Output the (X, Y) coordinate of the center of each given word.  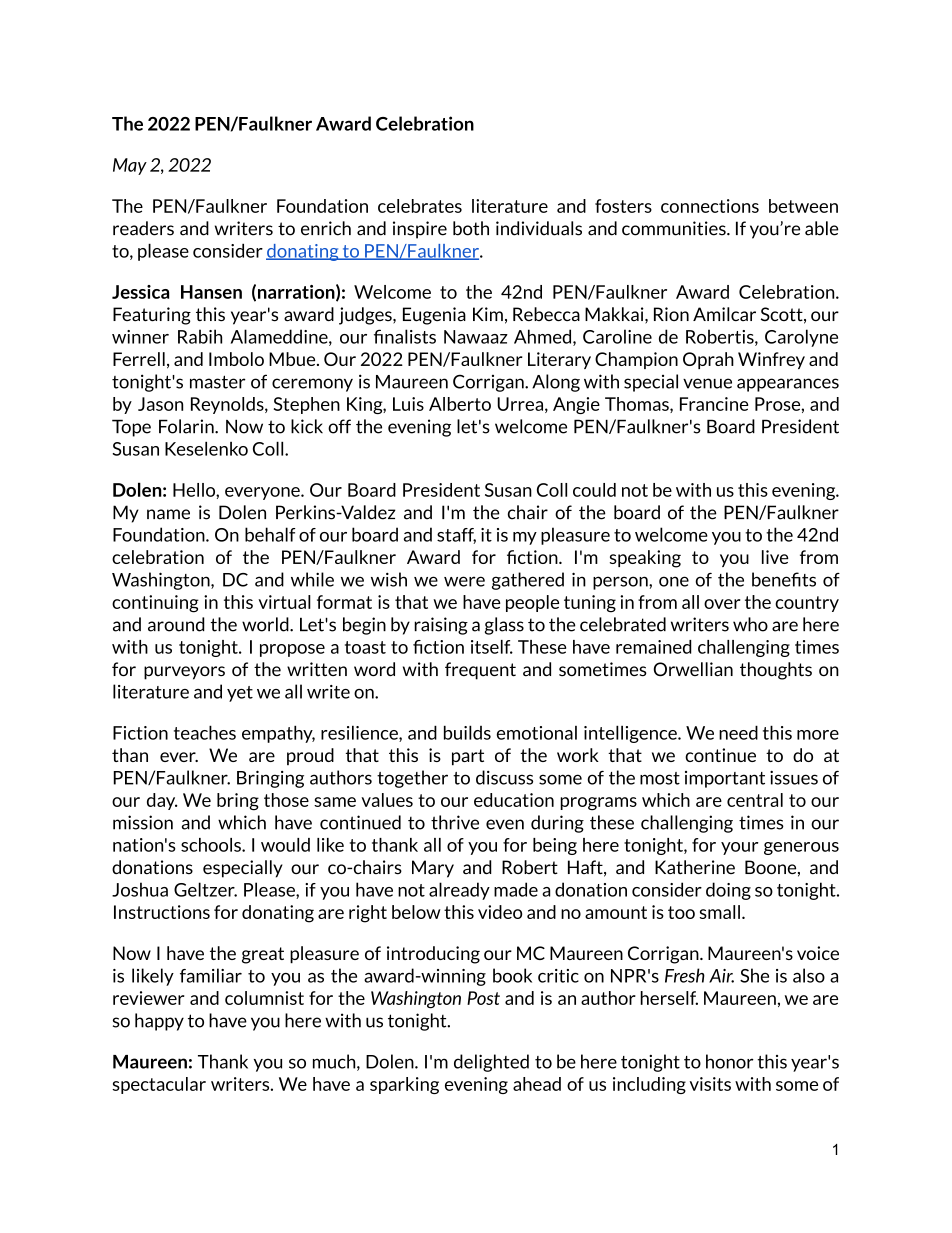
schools (212, 845)
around (176, 624)
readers (143, 228)
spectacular (159, 1085)
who (750, 624)
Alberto (460, 404)
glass (504, 626)
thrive (455, 822)
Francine (714, 404)
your (739, 848)
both (471, 228)
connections (710, 206)
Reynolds (228, 405)
